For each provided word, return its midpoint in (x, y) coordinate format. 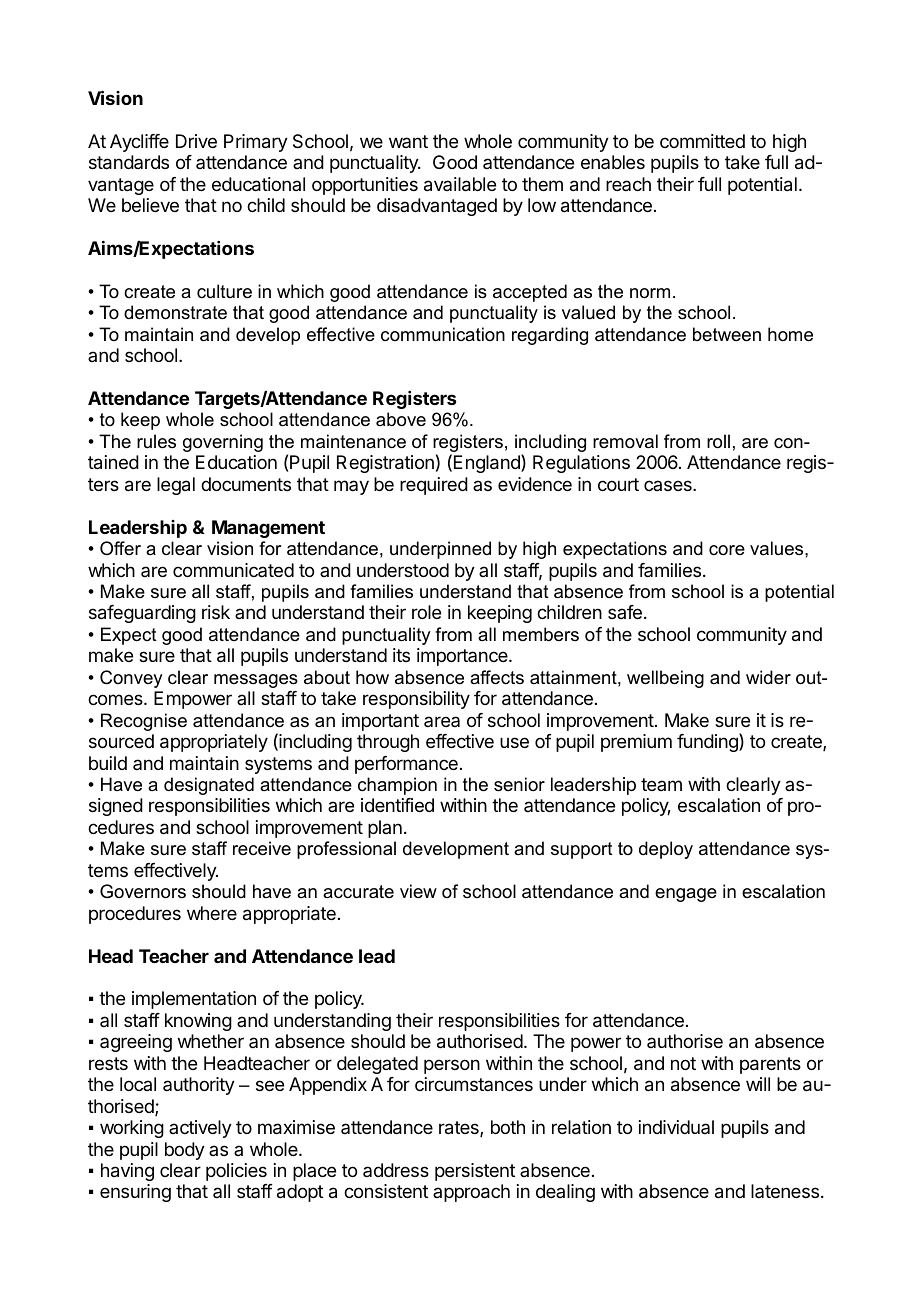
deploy (666, 850)
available (460, 184)
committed (702, 141)
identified (397, 805)
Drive (196, 141)
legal (176, 486)
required (434, 486)
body (185, 1151)
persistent (475, 1172)
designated (209, 786)
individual (676, 1127)
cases (669, 485)
